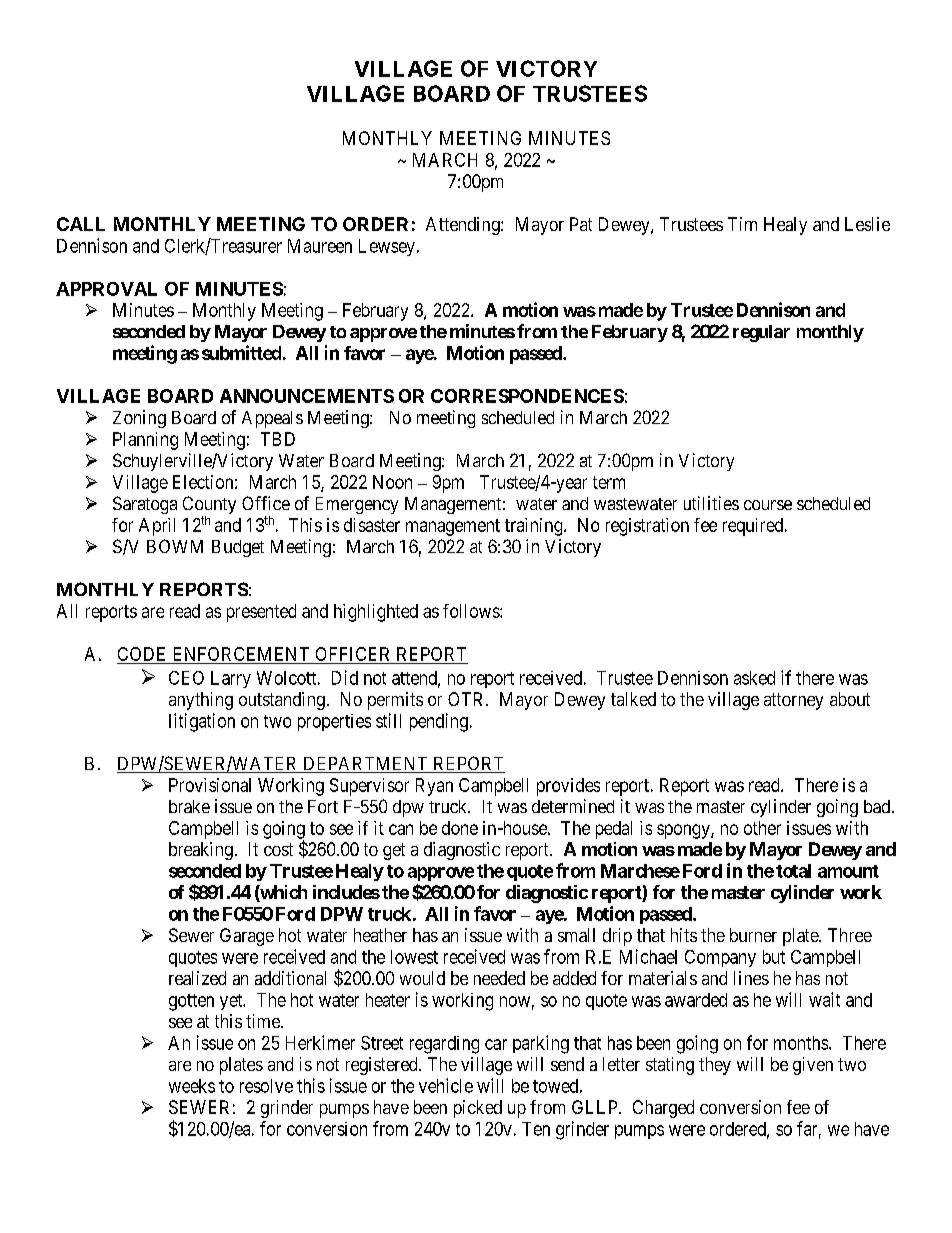 The image size is (952, 1233). What do you see at coordinates (467, 699) in the screenshot?
I see `OTR` at bounding box center [467, 699].
